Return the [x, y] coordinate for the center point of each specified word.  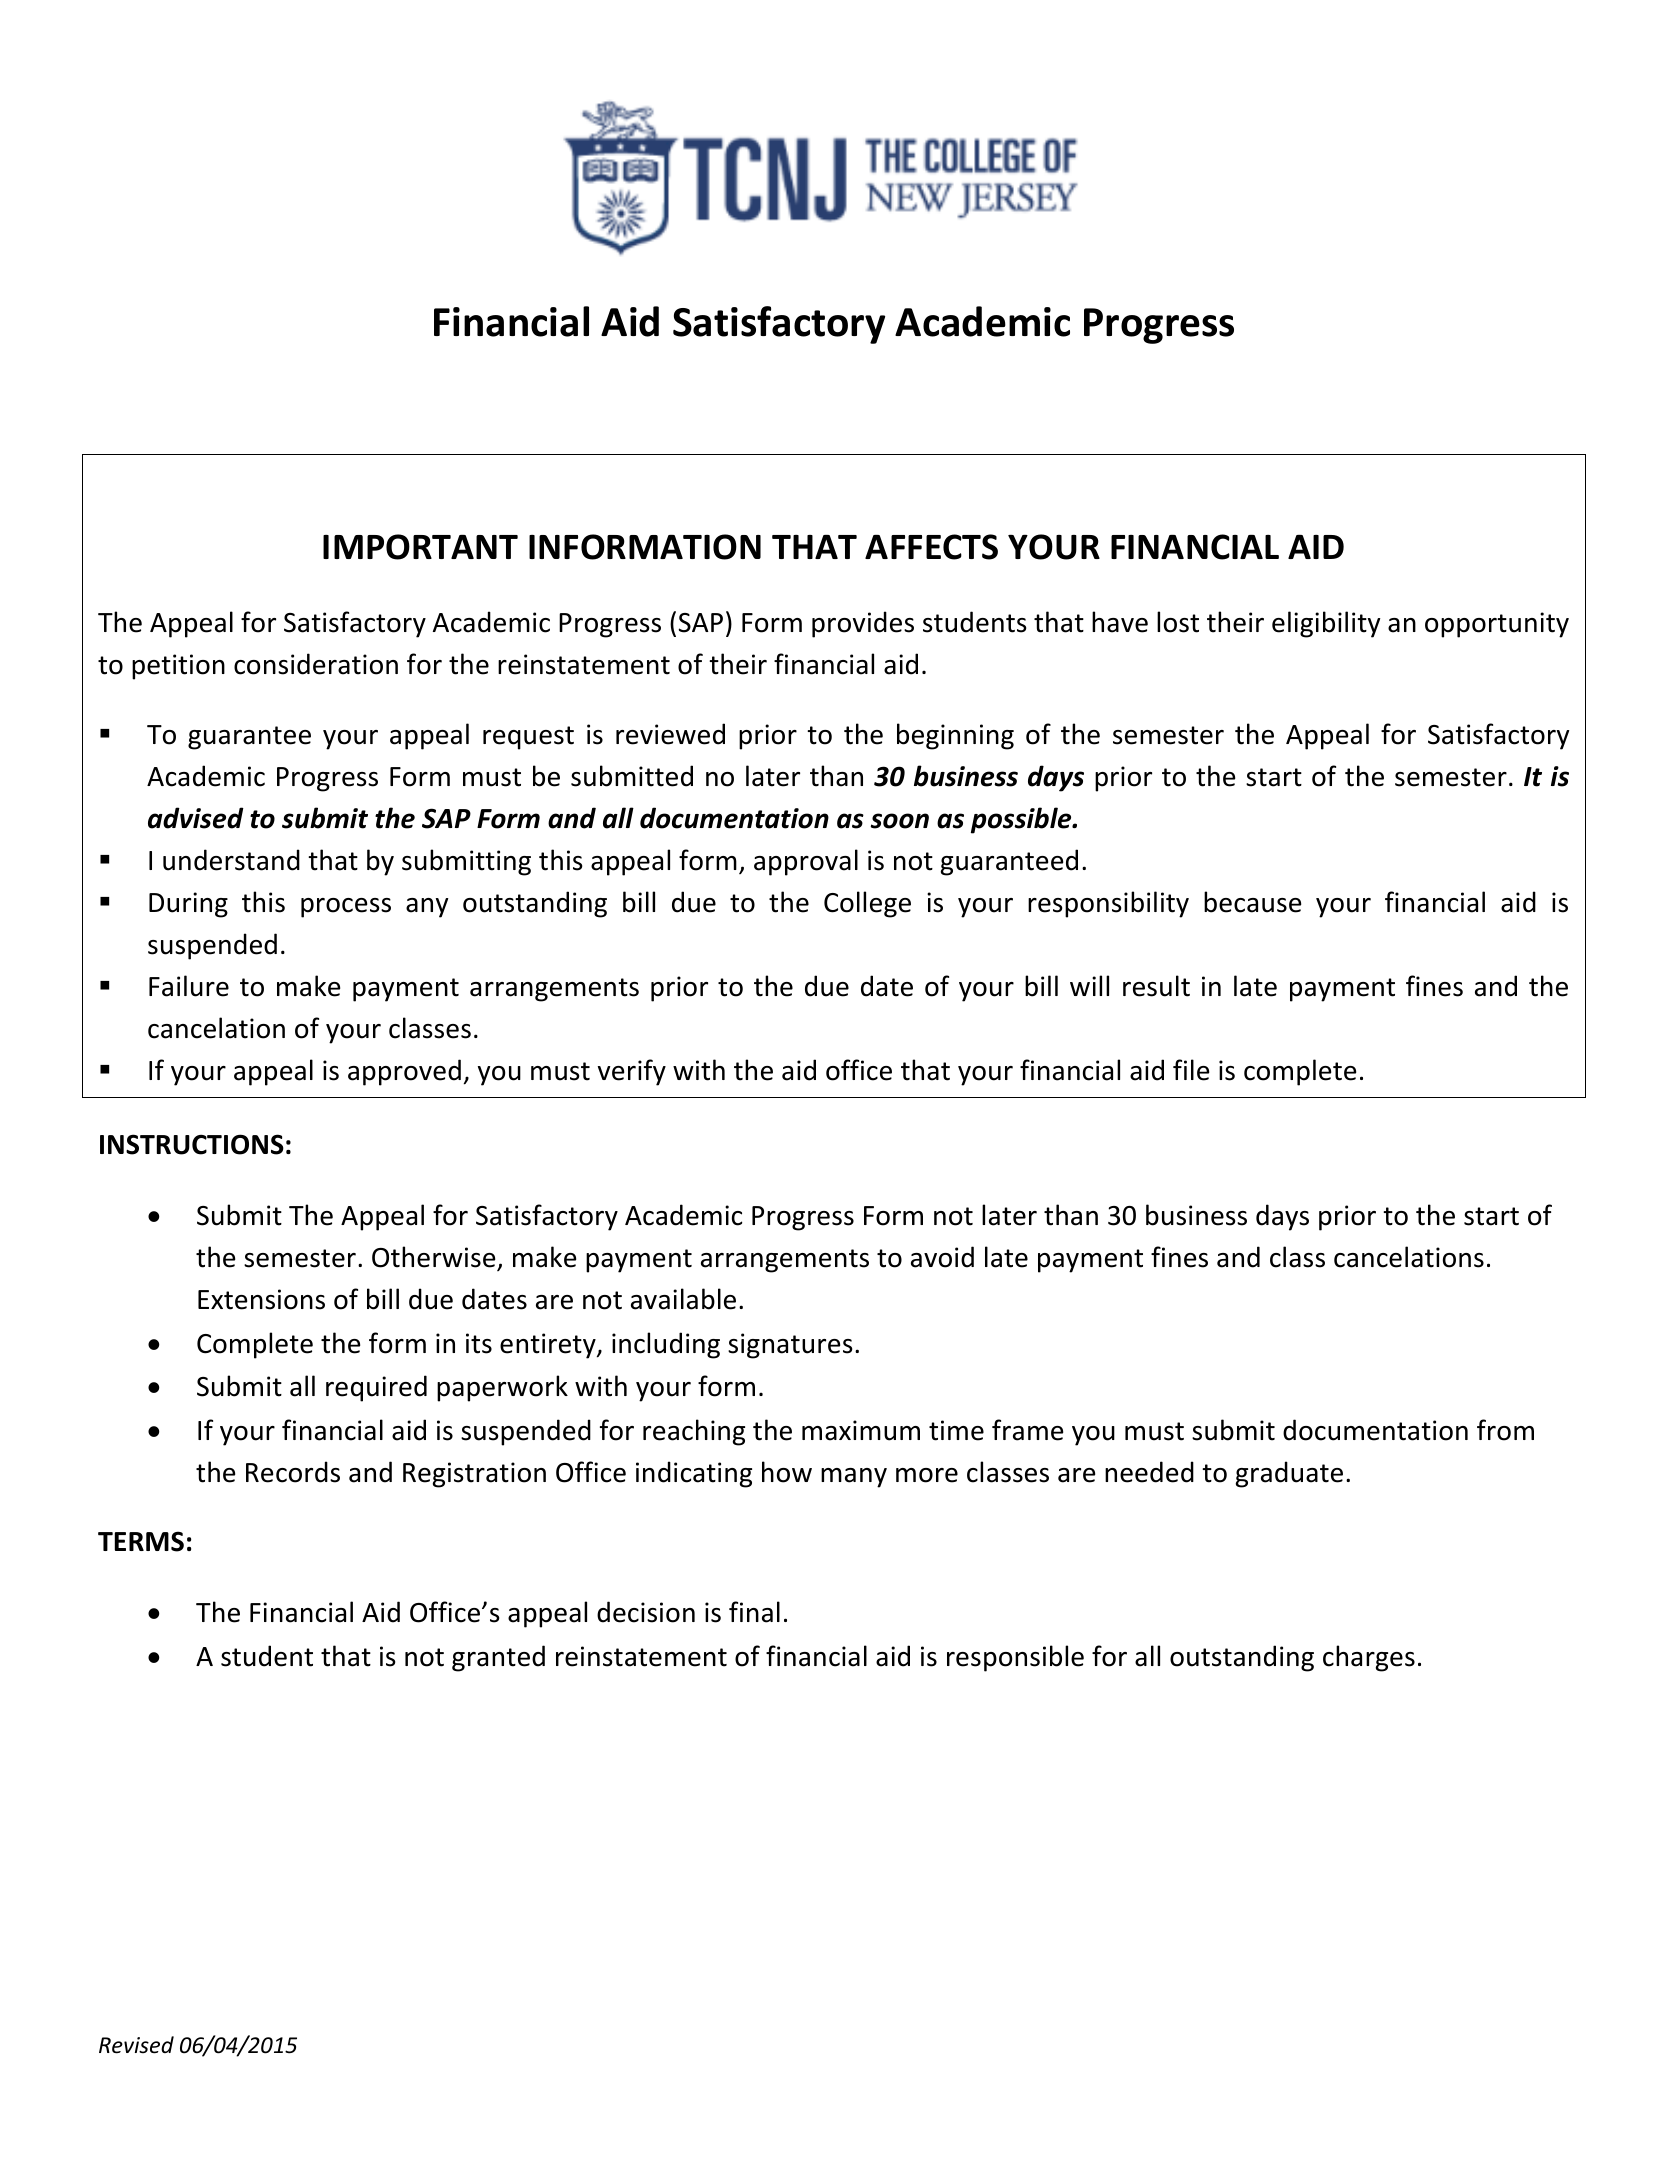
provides [863, 624]
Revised [136, 2045]
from [1505, 1430]
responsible [1015, 1658]
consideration [316, 664]
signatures [790, 1346]
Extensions [261, 1299]
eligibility [1326, 624]
